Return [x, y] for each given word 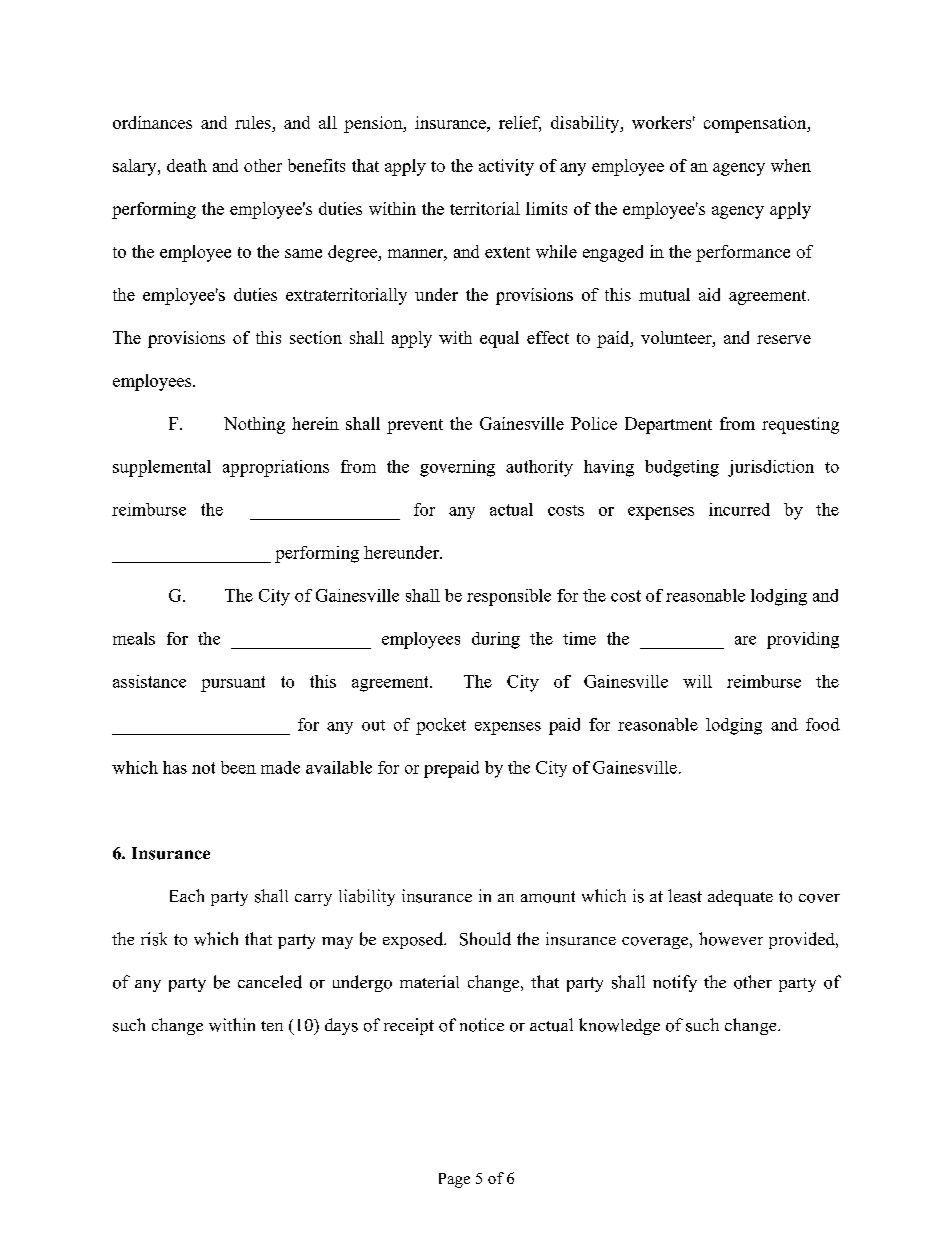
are [745, 640]
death [187, 165]
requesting [800, 425]
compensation [756, 124]
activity [506, 167]
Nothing [254, 425]
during [496, 640]
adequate [740, 898]
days [341, 1026]
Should [485, 939]
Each [187, 895]
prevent [415, 426]
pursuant [233, 684]
